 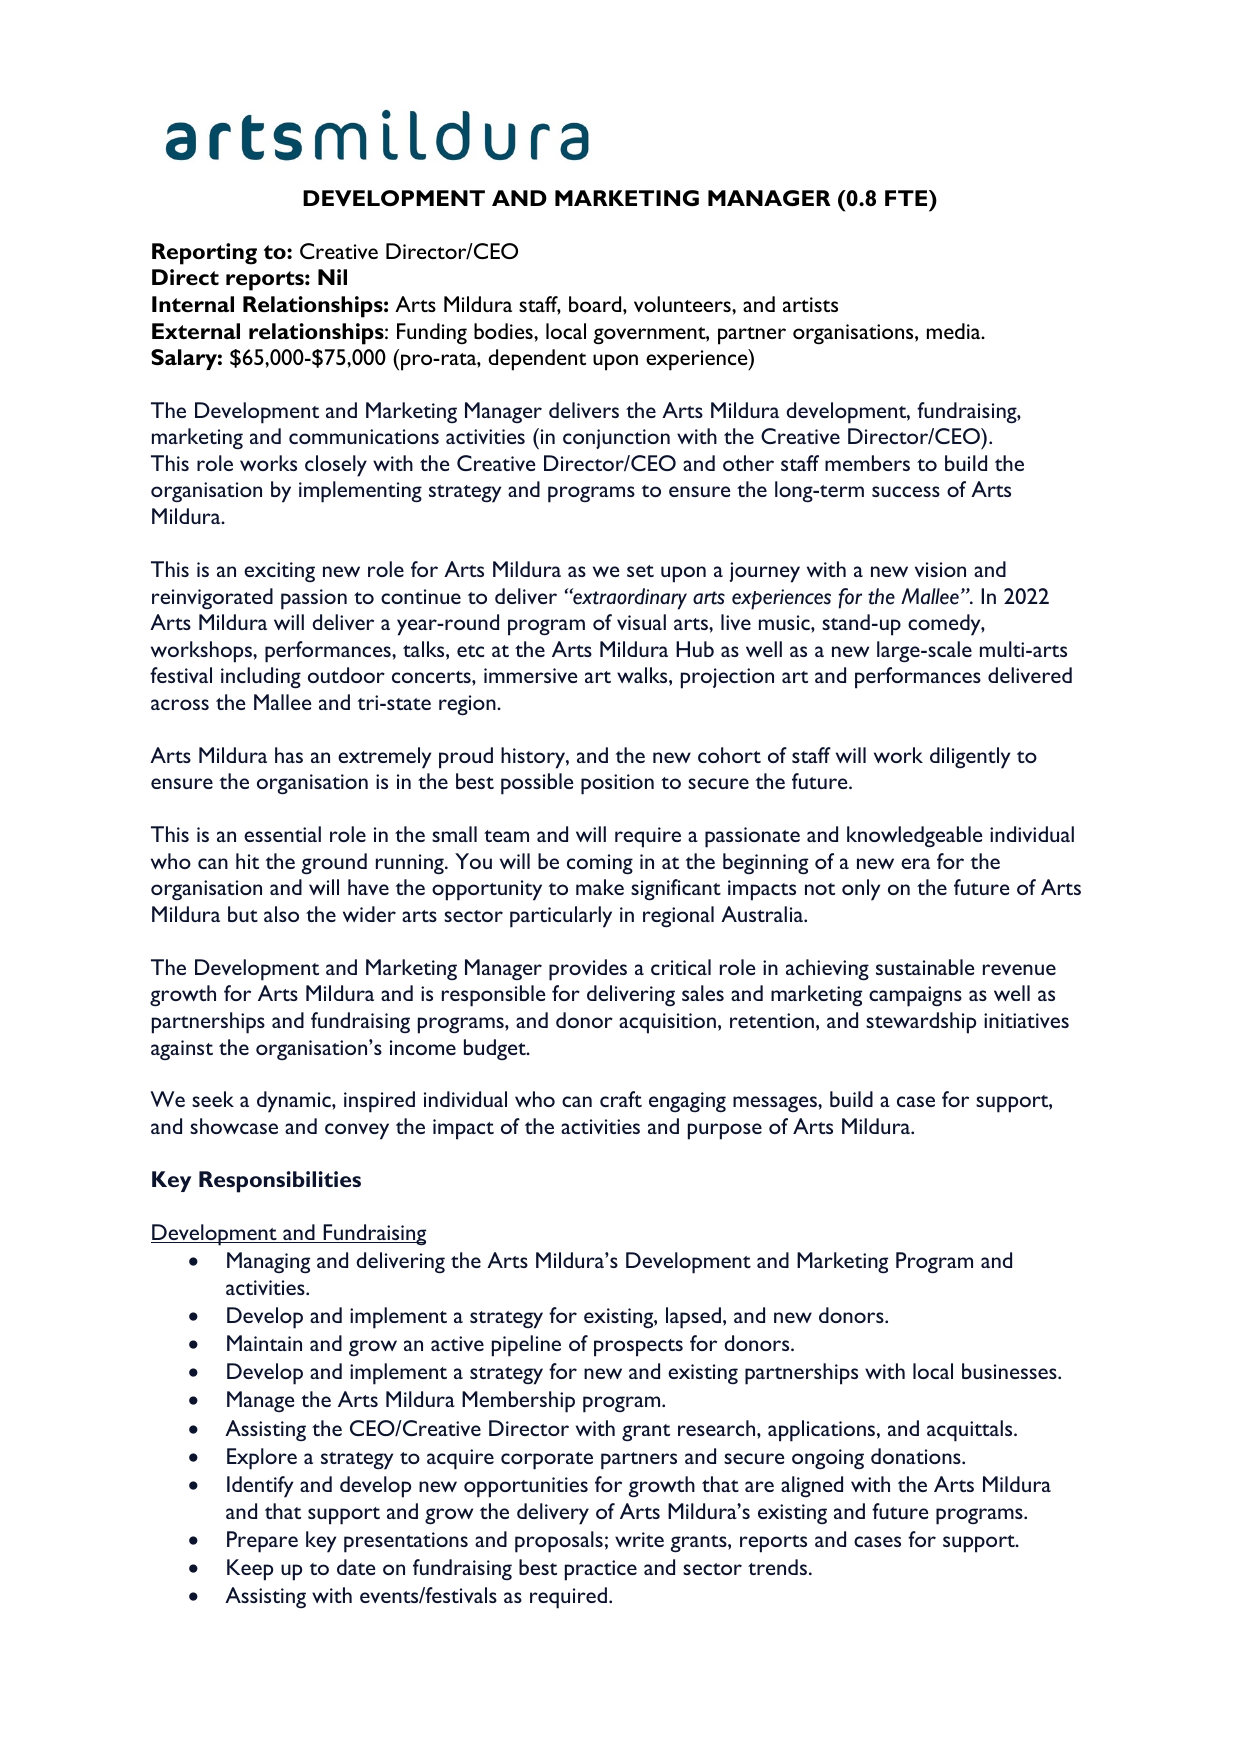 What do you see at coordinates (262, 1542) in the screenshot?
I see `Prepare` at bounding box center [262, 1542].
